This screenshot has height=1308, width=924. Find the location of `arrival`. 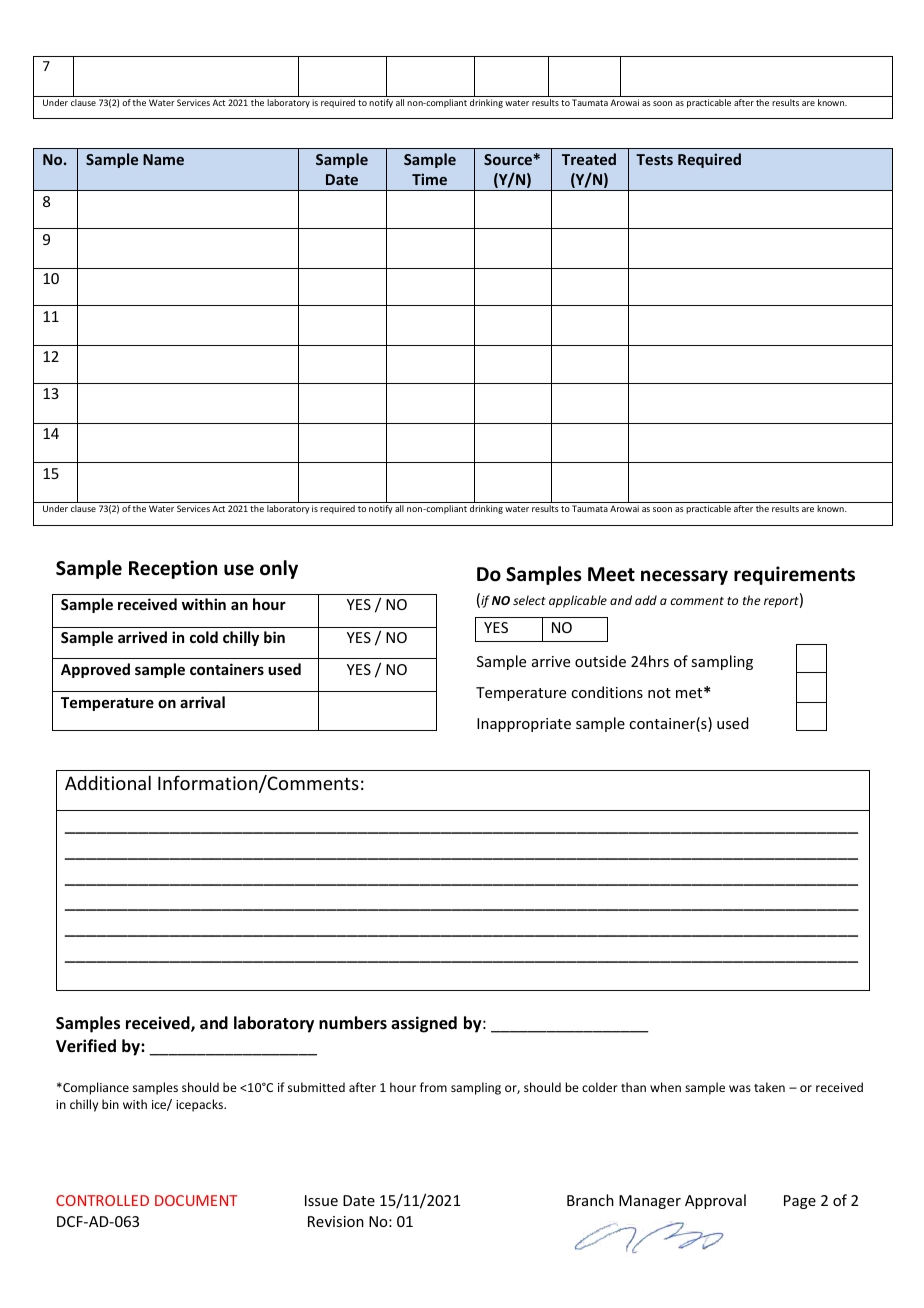

arrival is located at coordinates (202, 702).
